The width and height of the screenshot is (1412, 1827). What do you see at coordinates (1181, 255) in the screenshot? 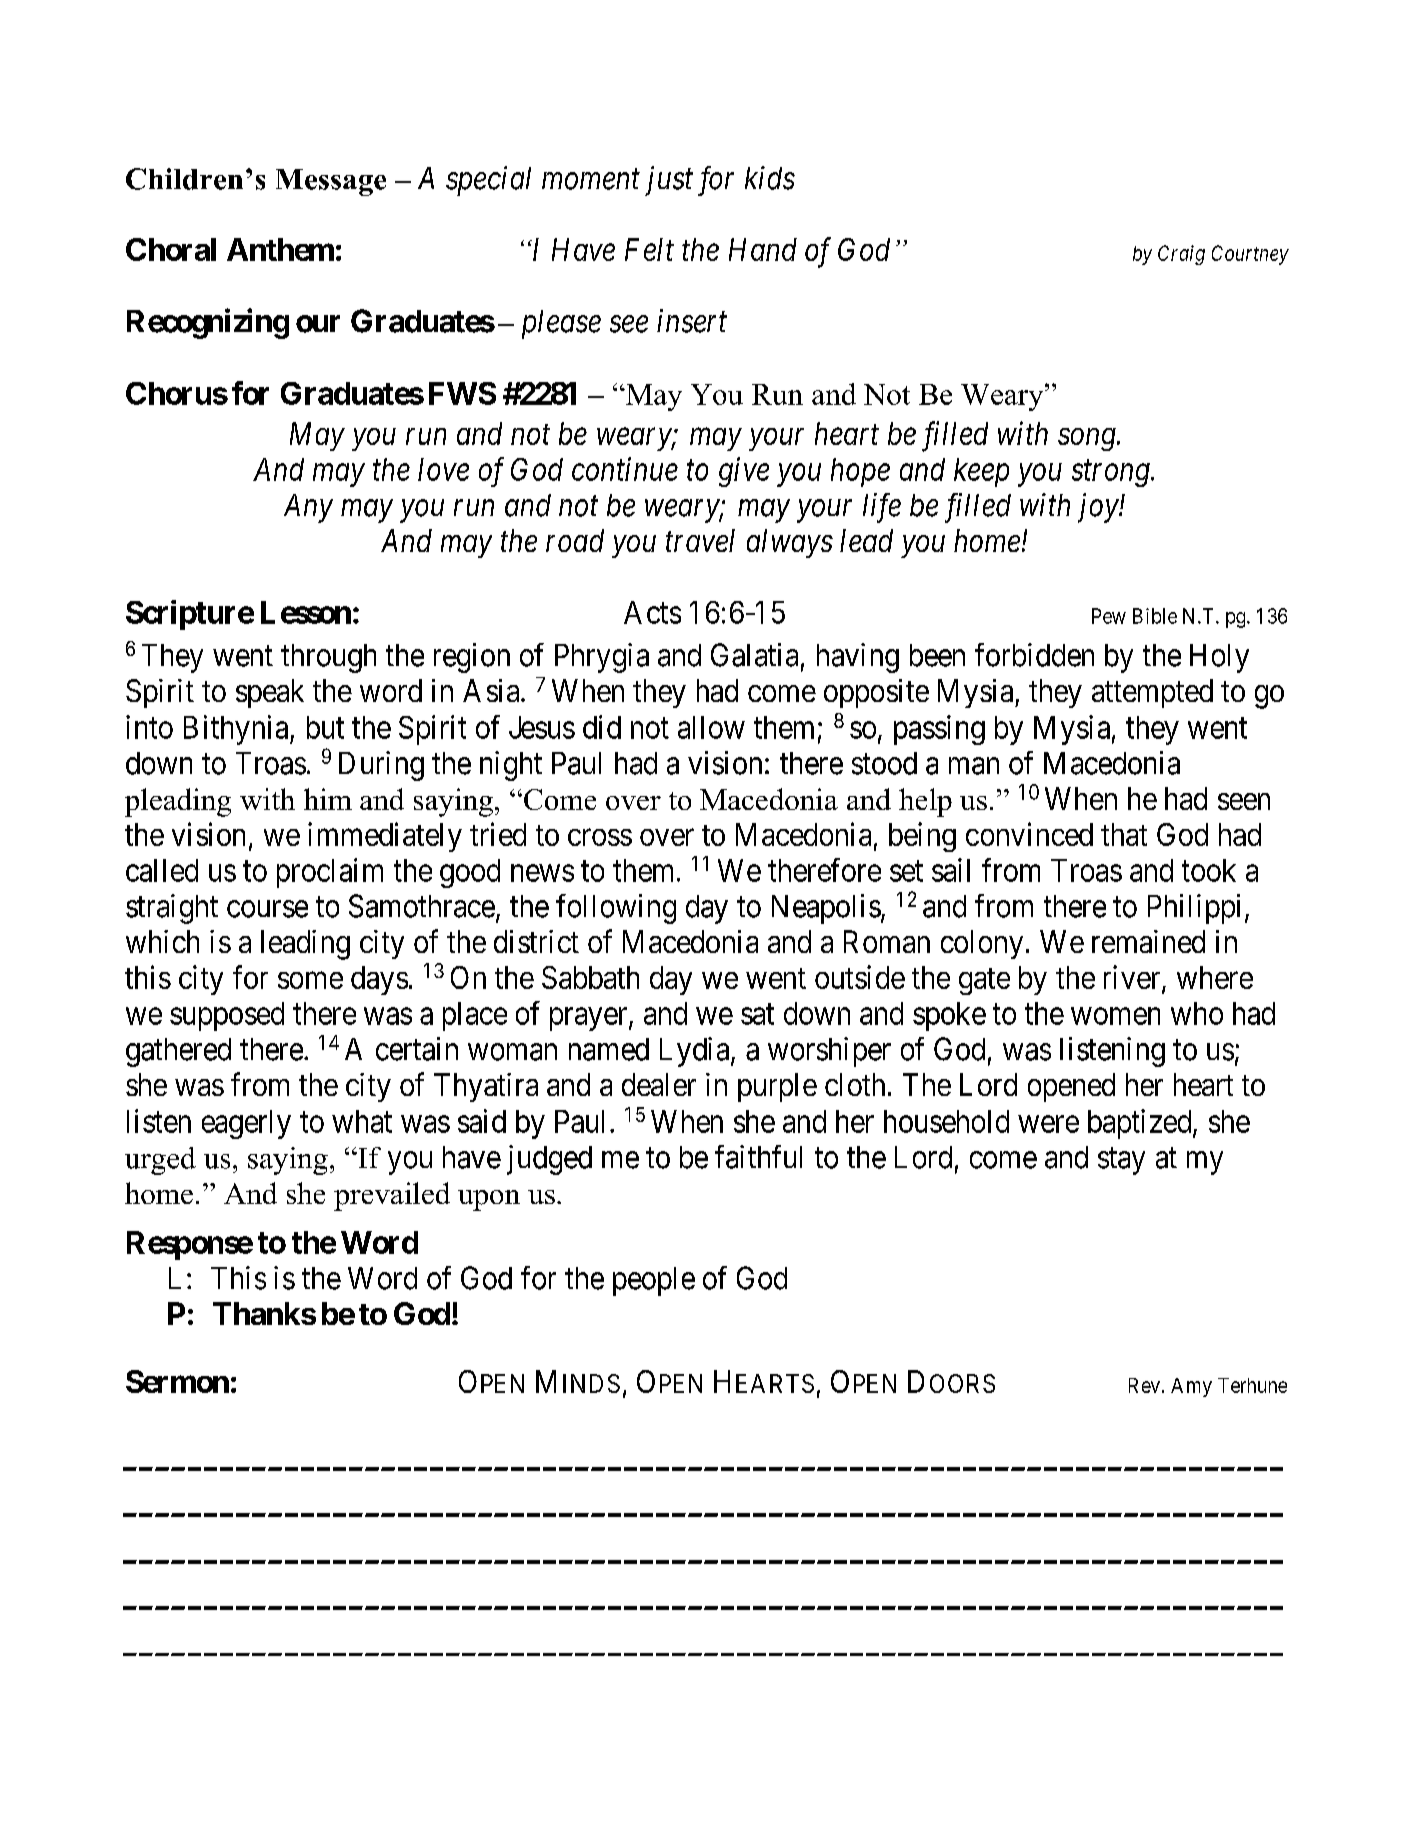
I see `Craig` at bounding box center [1181, 255].
